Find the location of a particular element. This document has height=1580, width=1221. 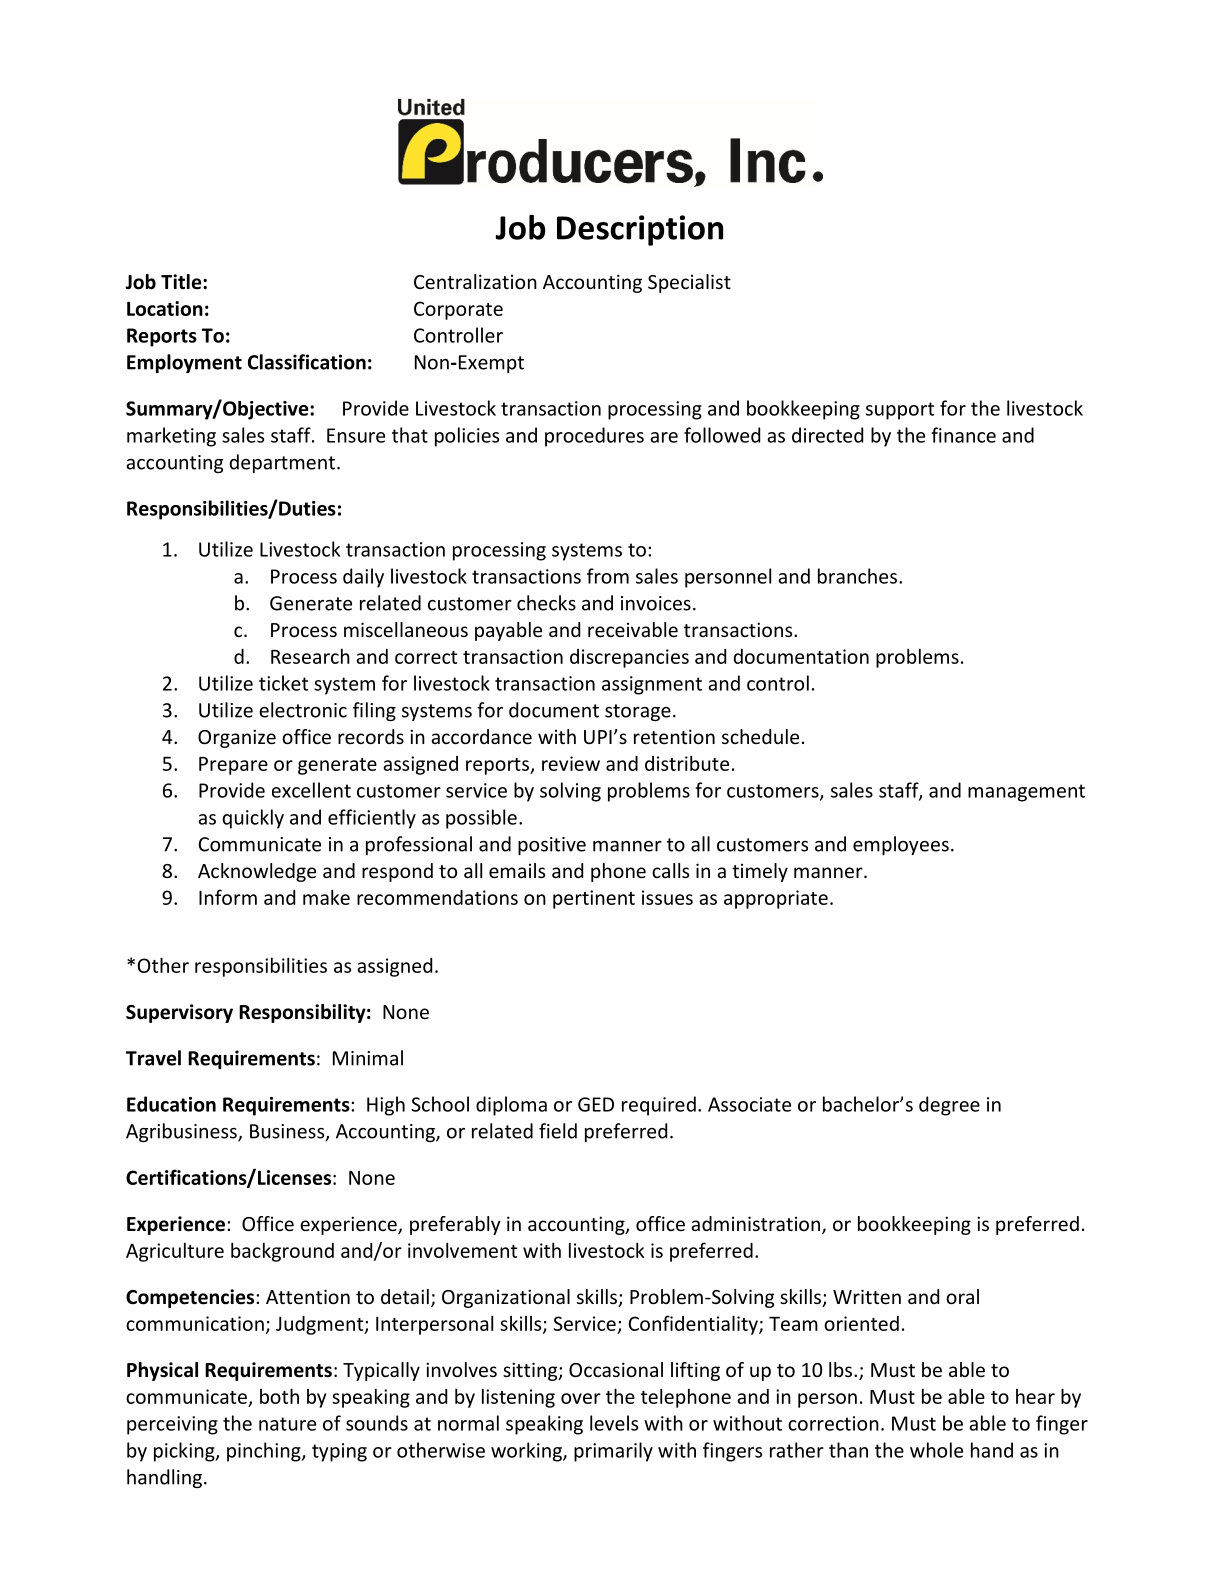

nature is located at coordinates (287, 1424).
